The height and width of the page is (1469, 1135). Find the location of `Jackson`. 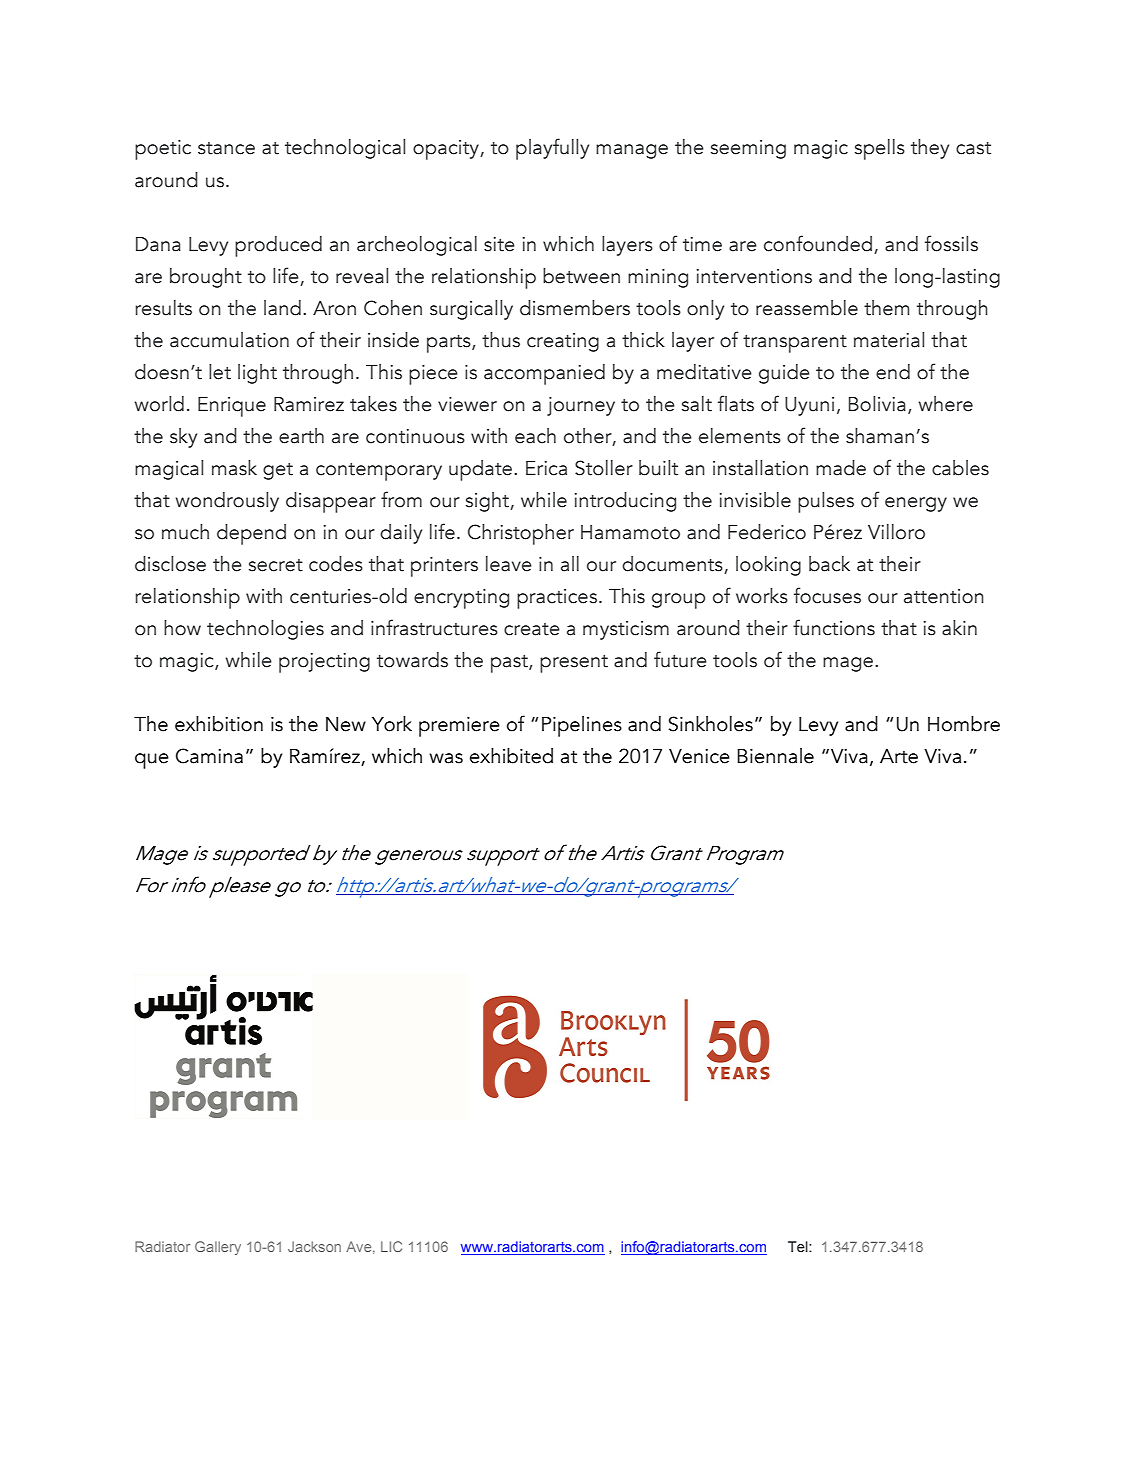

Jackson is located at coordinates (314, 1246).
